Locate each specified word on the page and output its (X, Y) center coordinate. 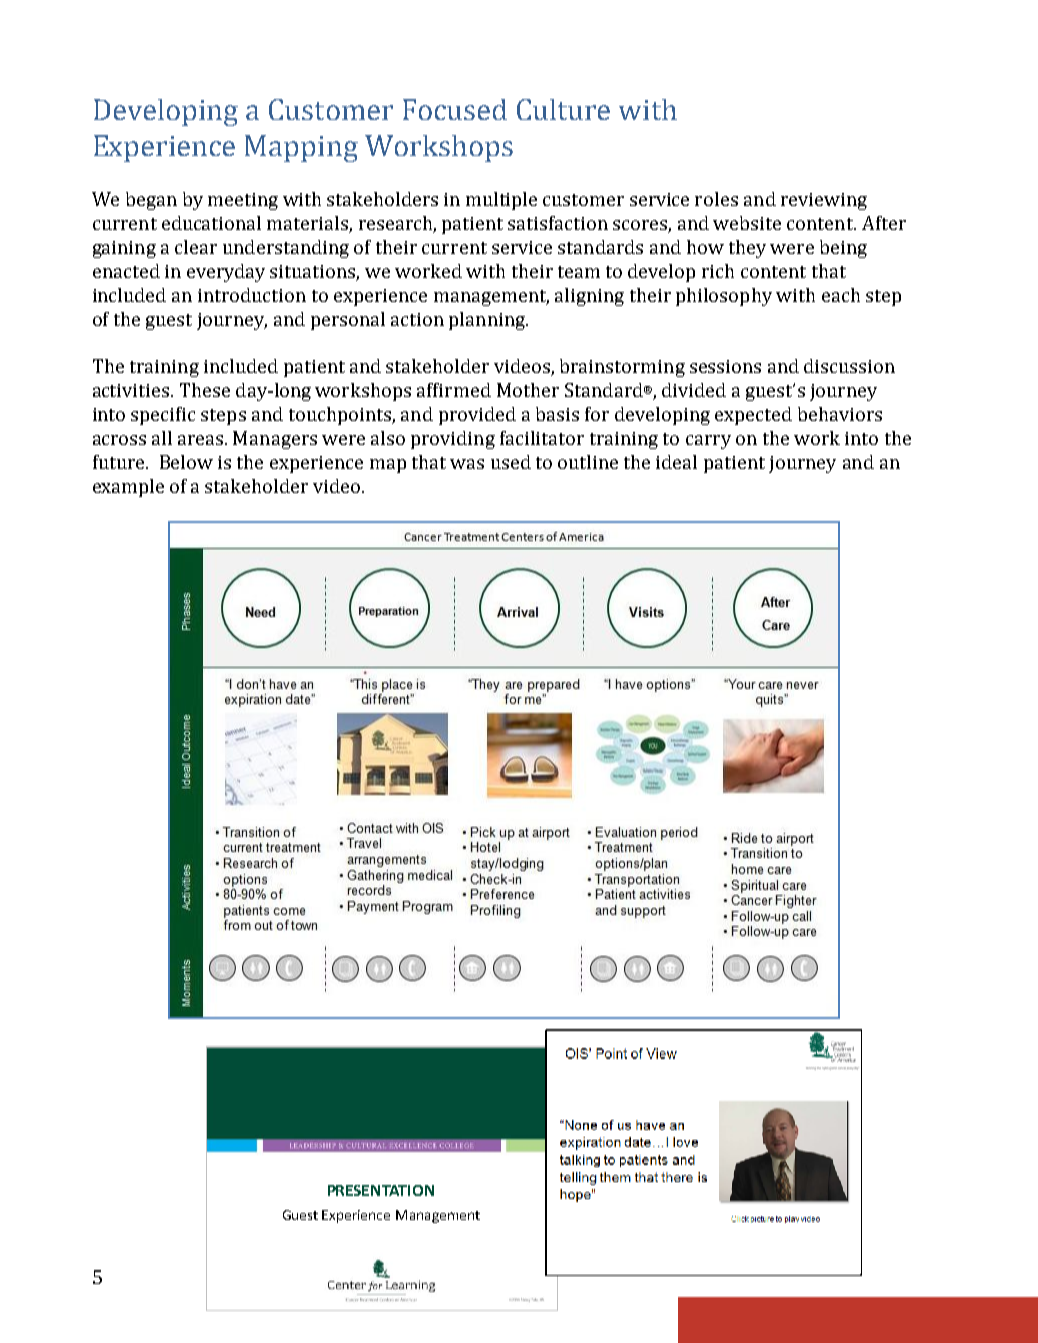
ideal (676, 462)
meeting (243, 201)
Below (186, 462)
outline (588, 462)
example (128, 488)
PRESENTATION (381, 1190)
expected (753, 416)
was (467, 464)
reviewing (824, 201)
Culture (563, 109)
